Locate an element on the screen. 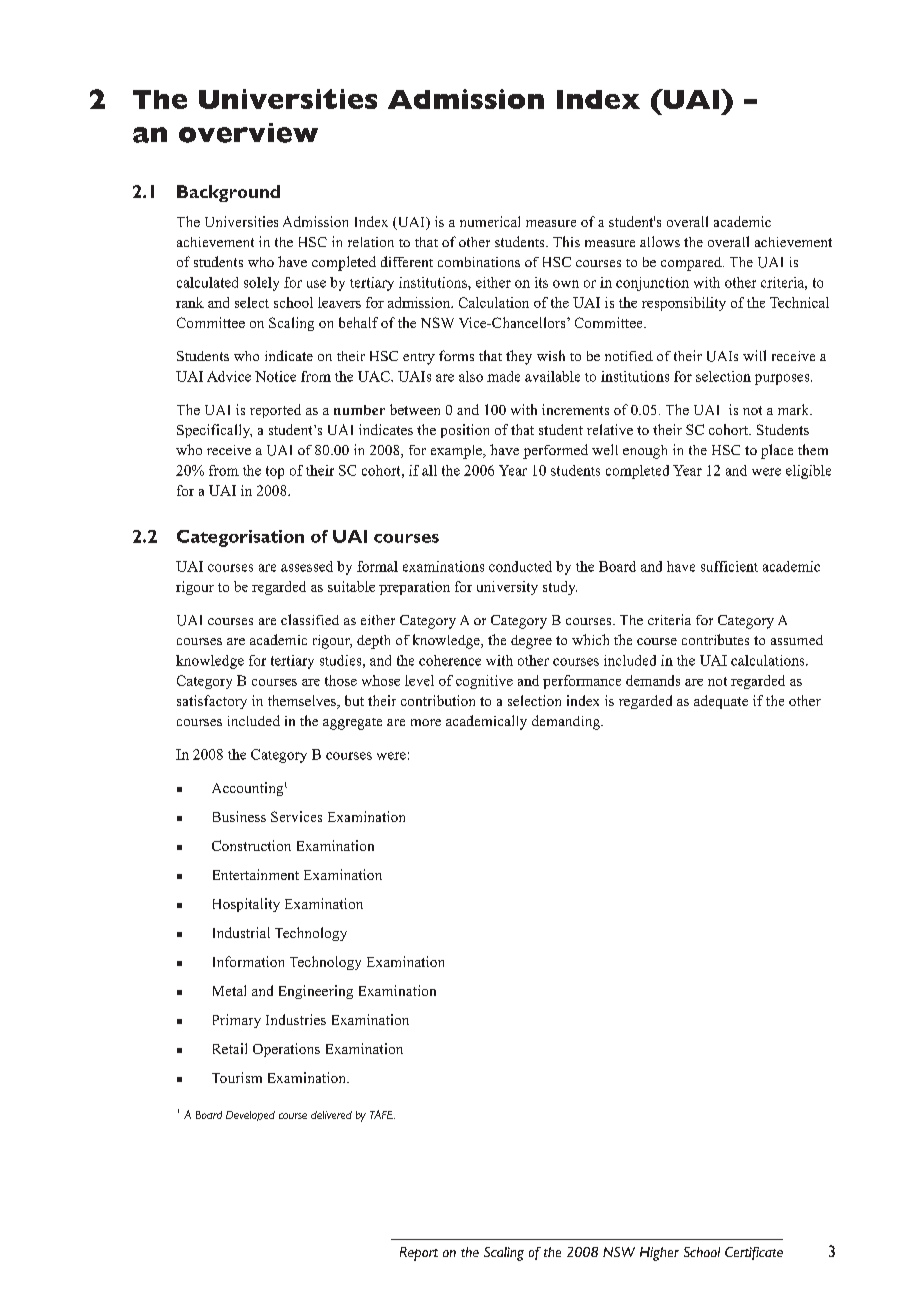 The height and width of the screenshot is (1308, 924). position is located at coordinates (465, 431).
